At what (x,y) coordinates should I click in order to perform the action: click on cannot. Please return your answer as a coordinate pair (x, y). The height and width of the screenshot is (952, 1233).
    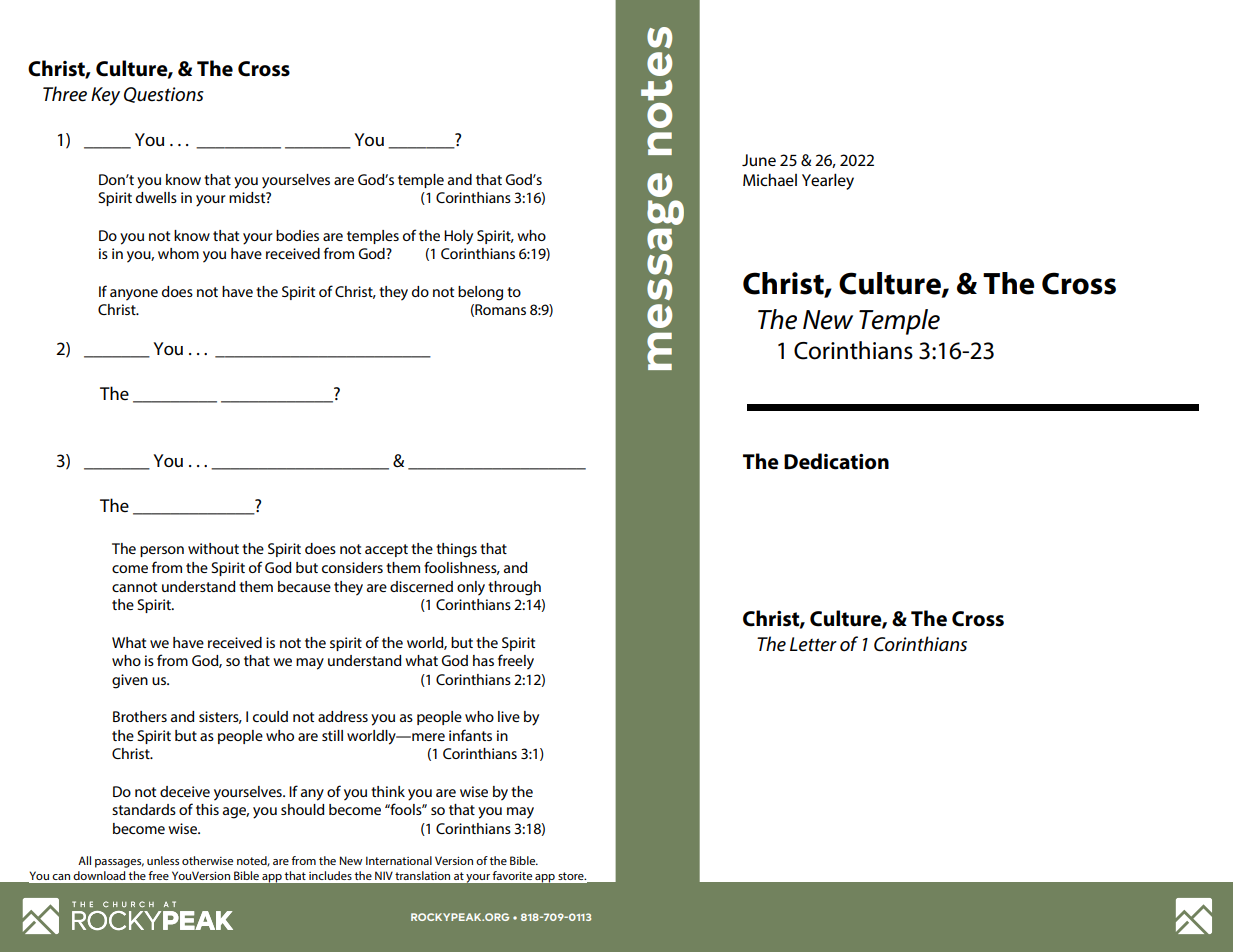
    Looking at the image, I should click on (134, 587).
